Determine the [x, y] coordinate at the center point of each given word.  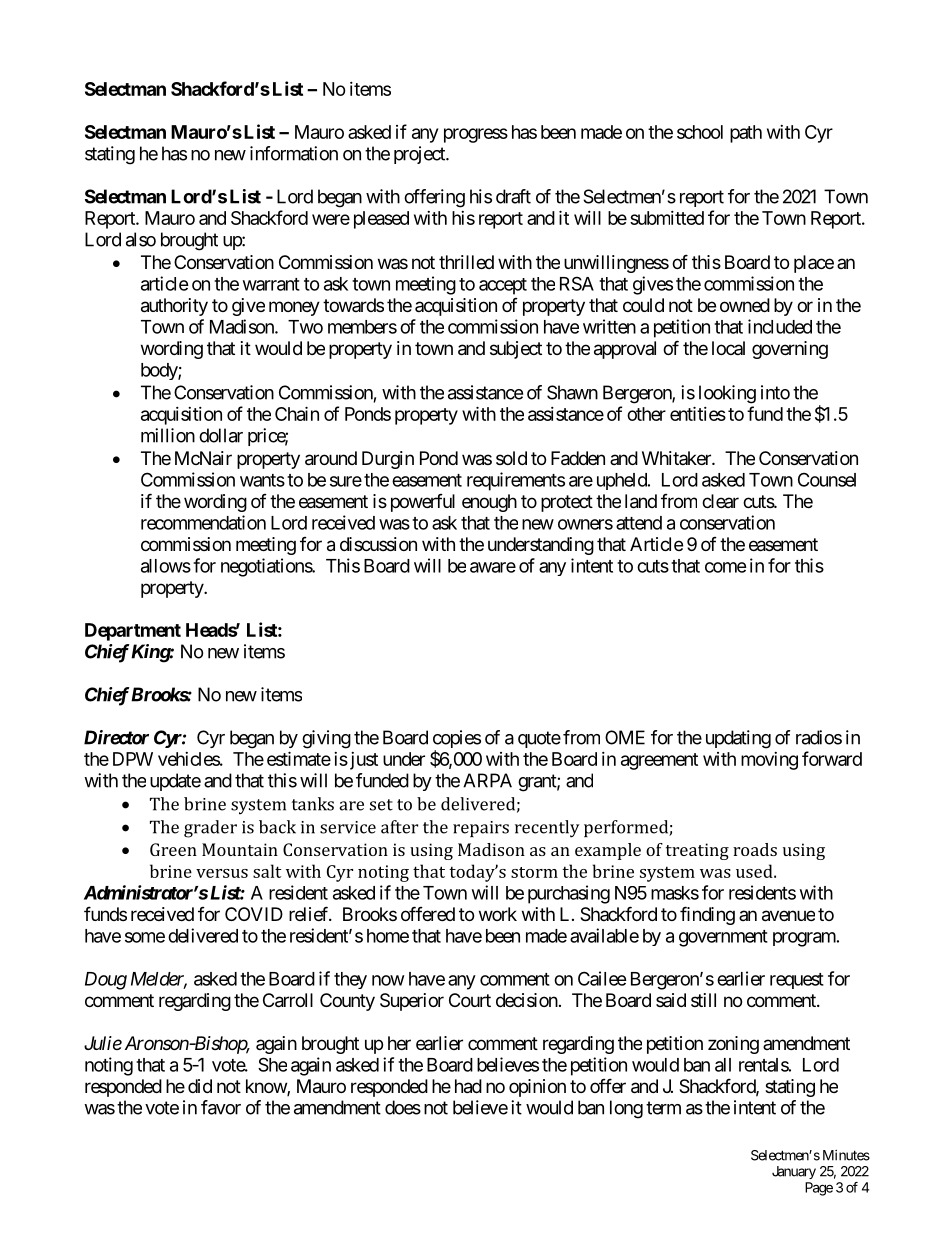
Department [133, 632]
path [746, 134]
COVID [254, 914]
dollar [221, 435]
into [775, 392]
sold [511, 458]
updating [738, 739]
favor [221, 1107]
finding [707, 915]
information [294, 153]
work [498, 914]
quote [539, 739]
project [420, 155]
